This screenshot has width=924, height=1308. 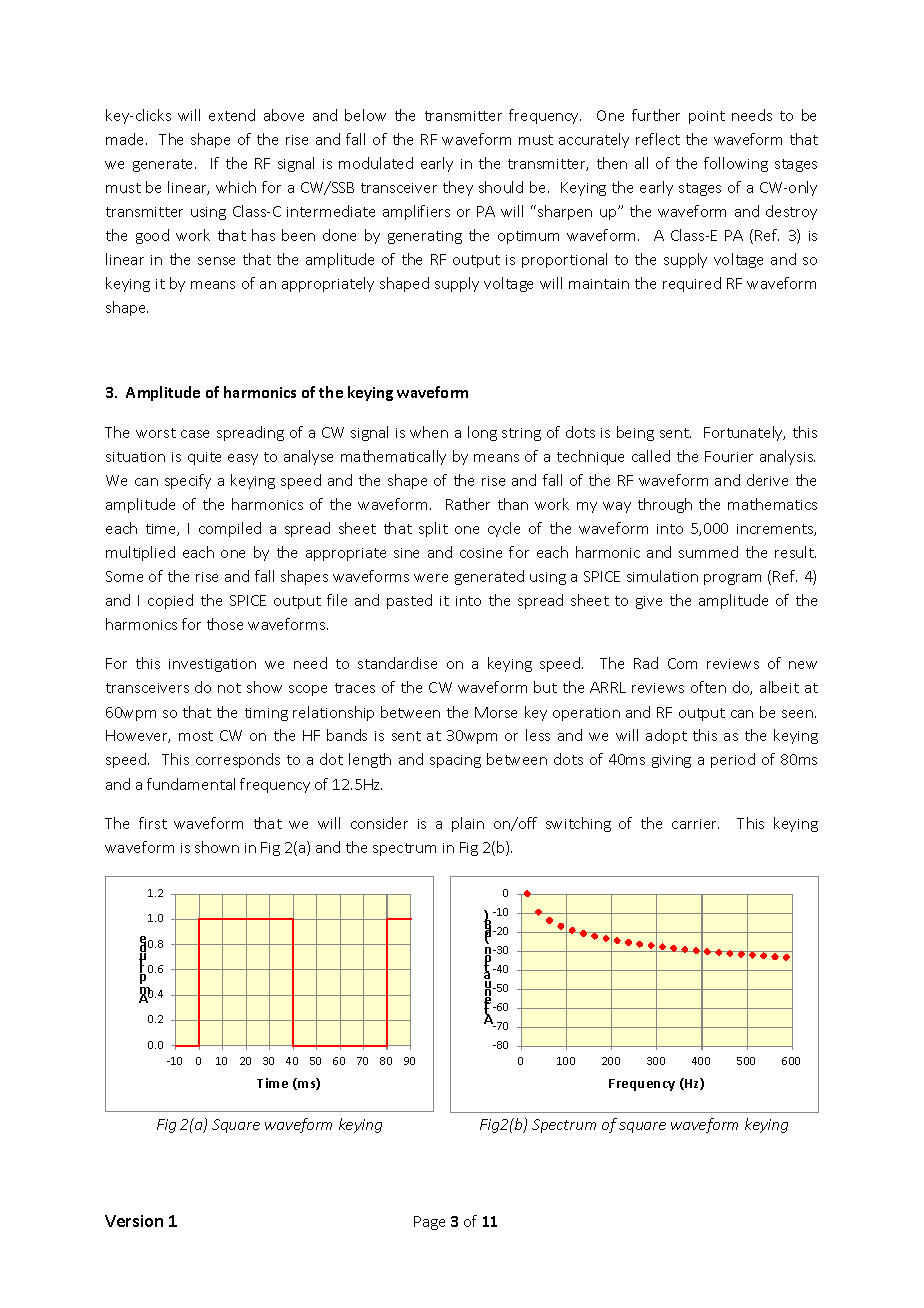 I want to click on investigation, so click(x=212, y=665).
